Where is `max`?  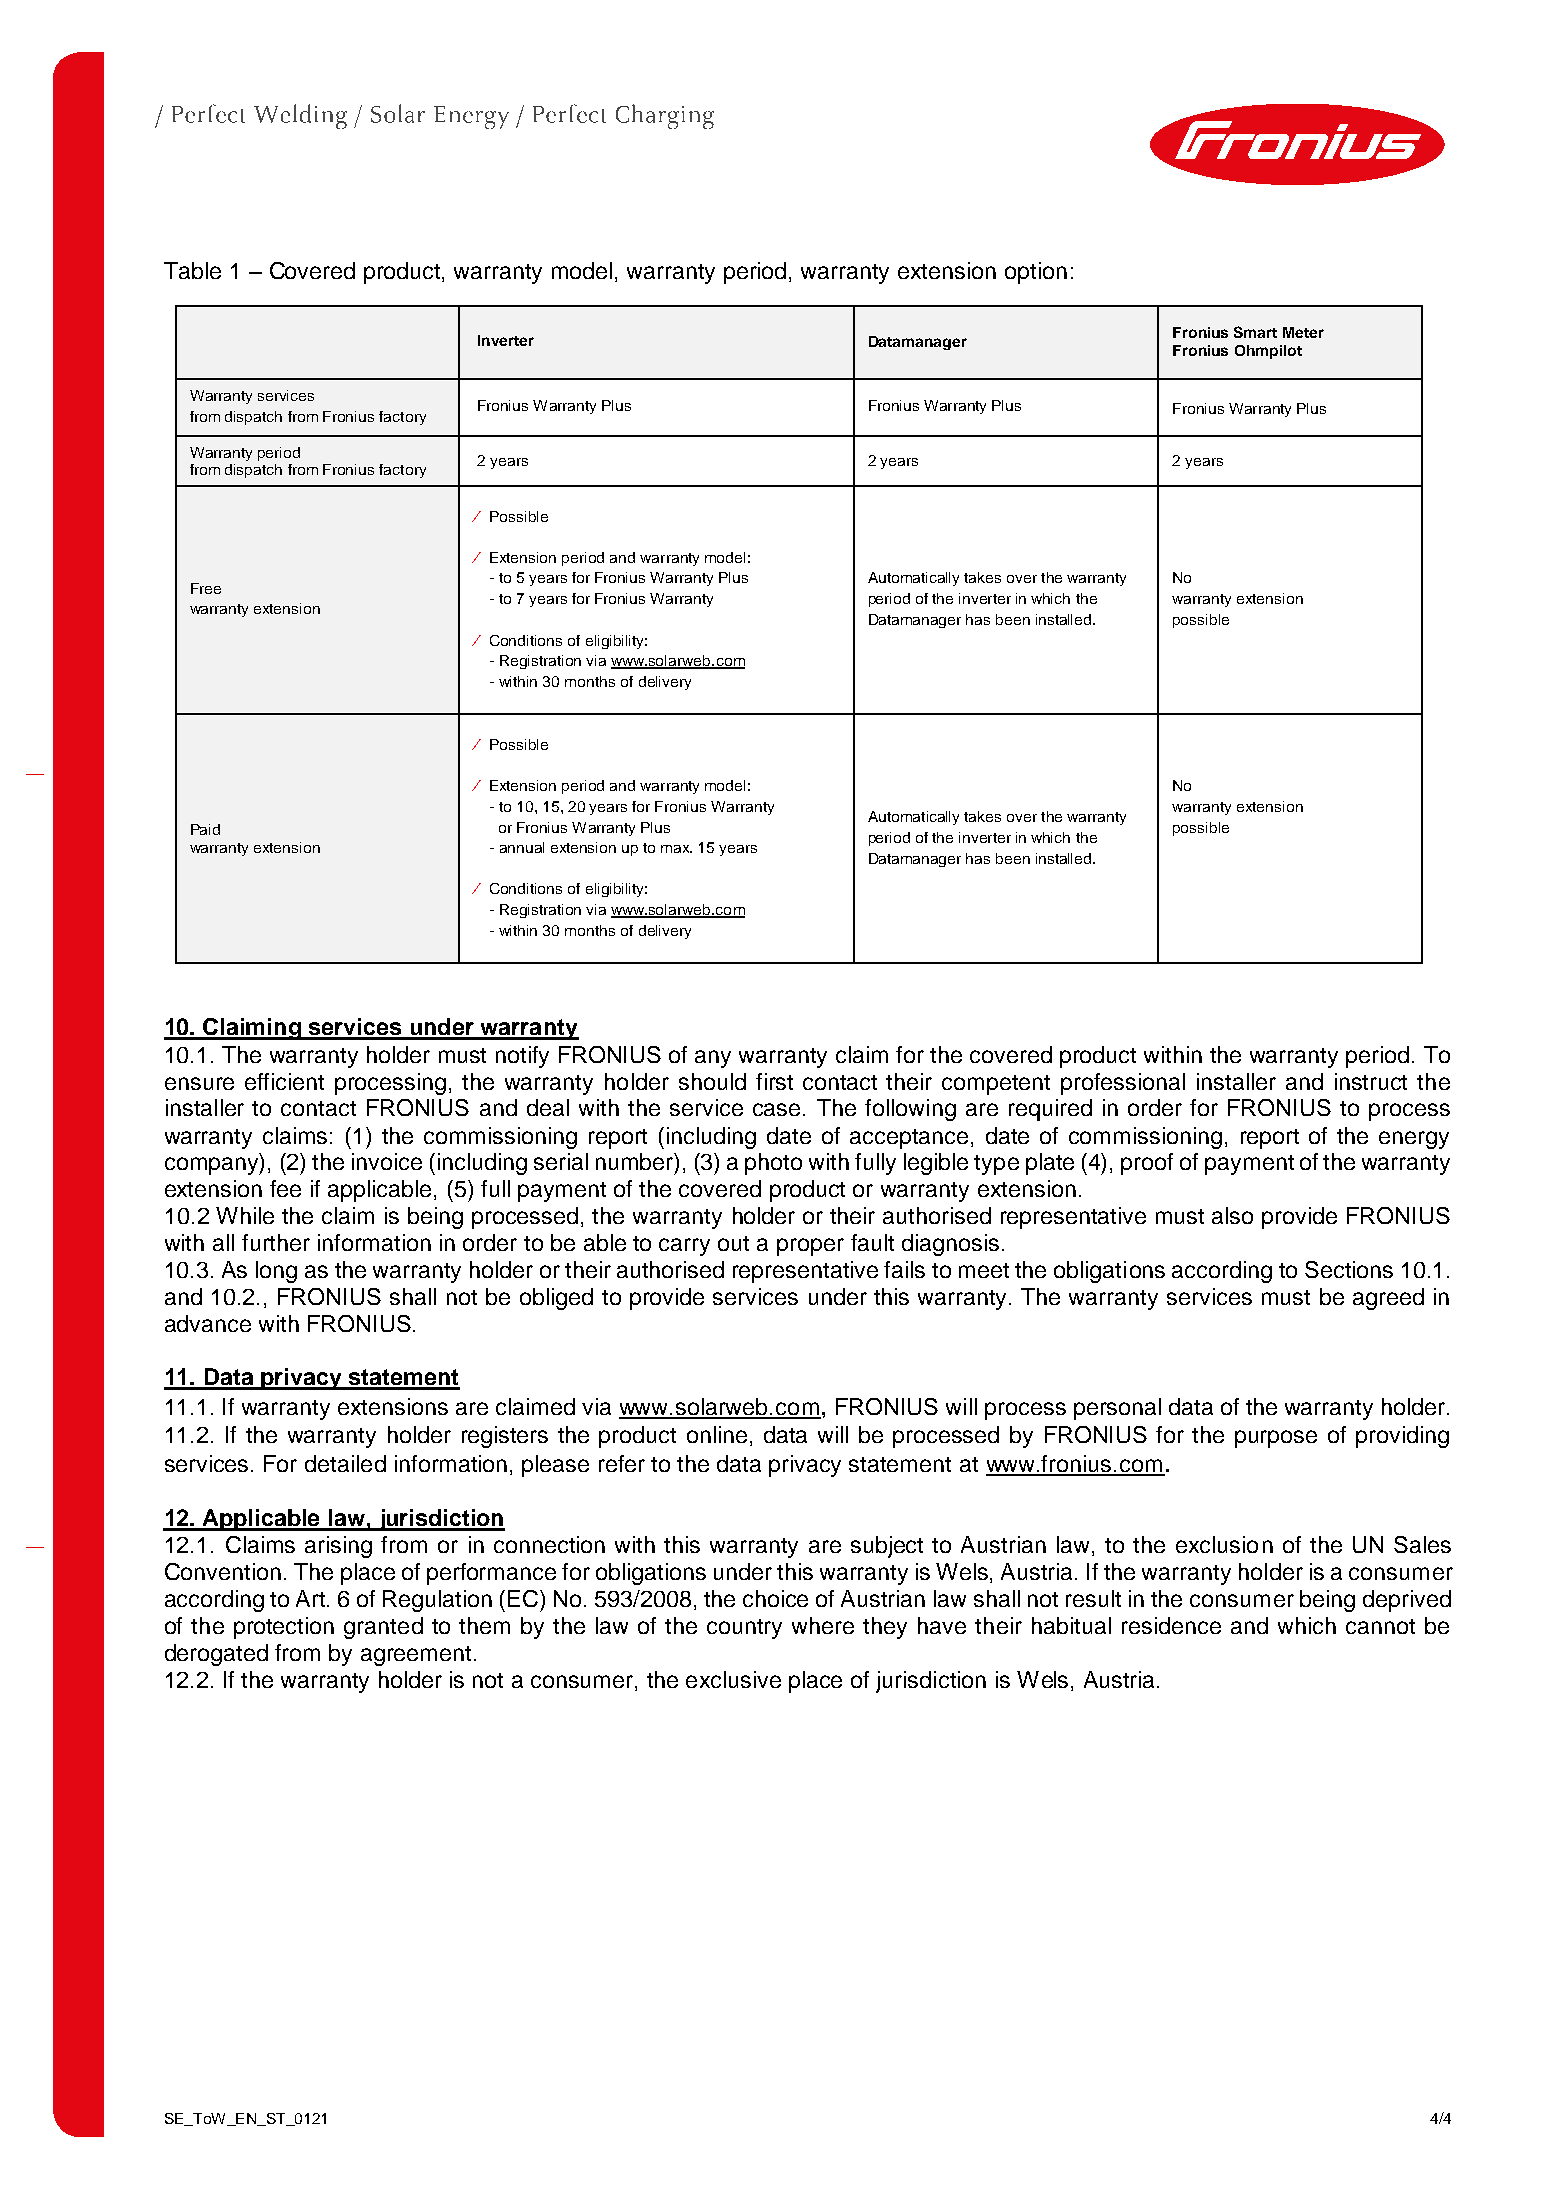 max is located at coordinates (676, 849).
